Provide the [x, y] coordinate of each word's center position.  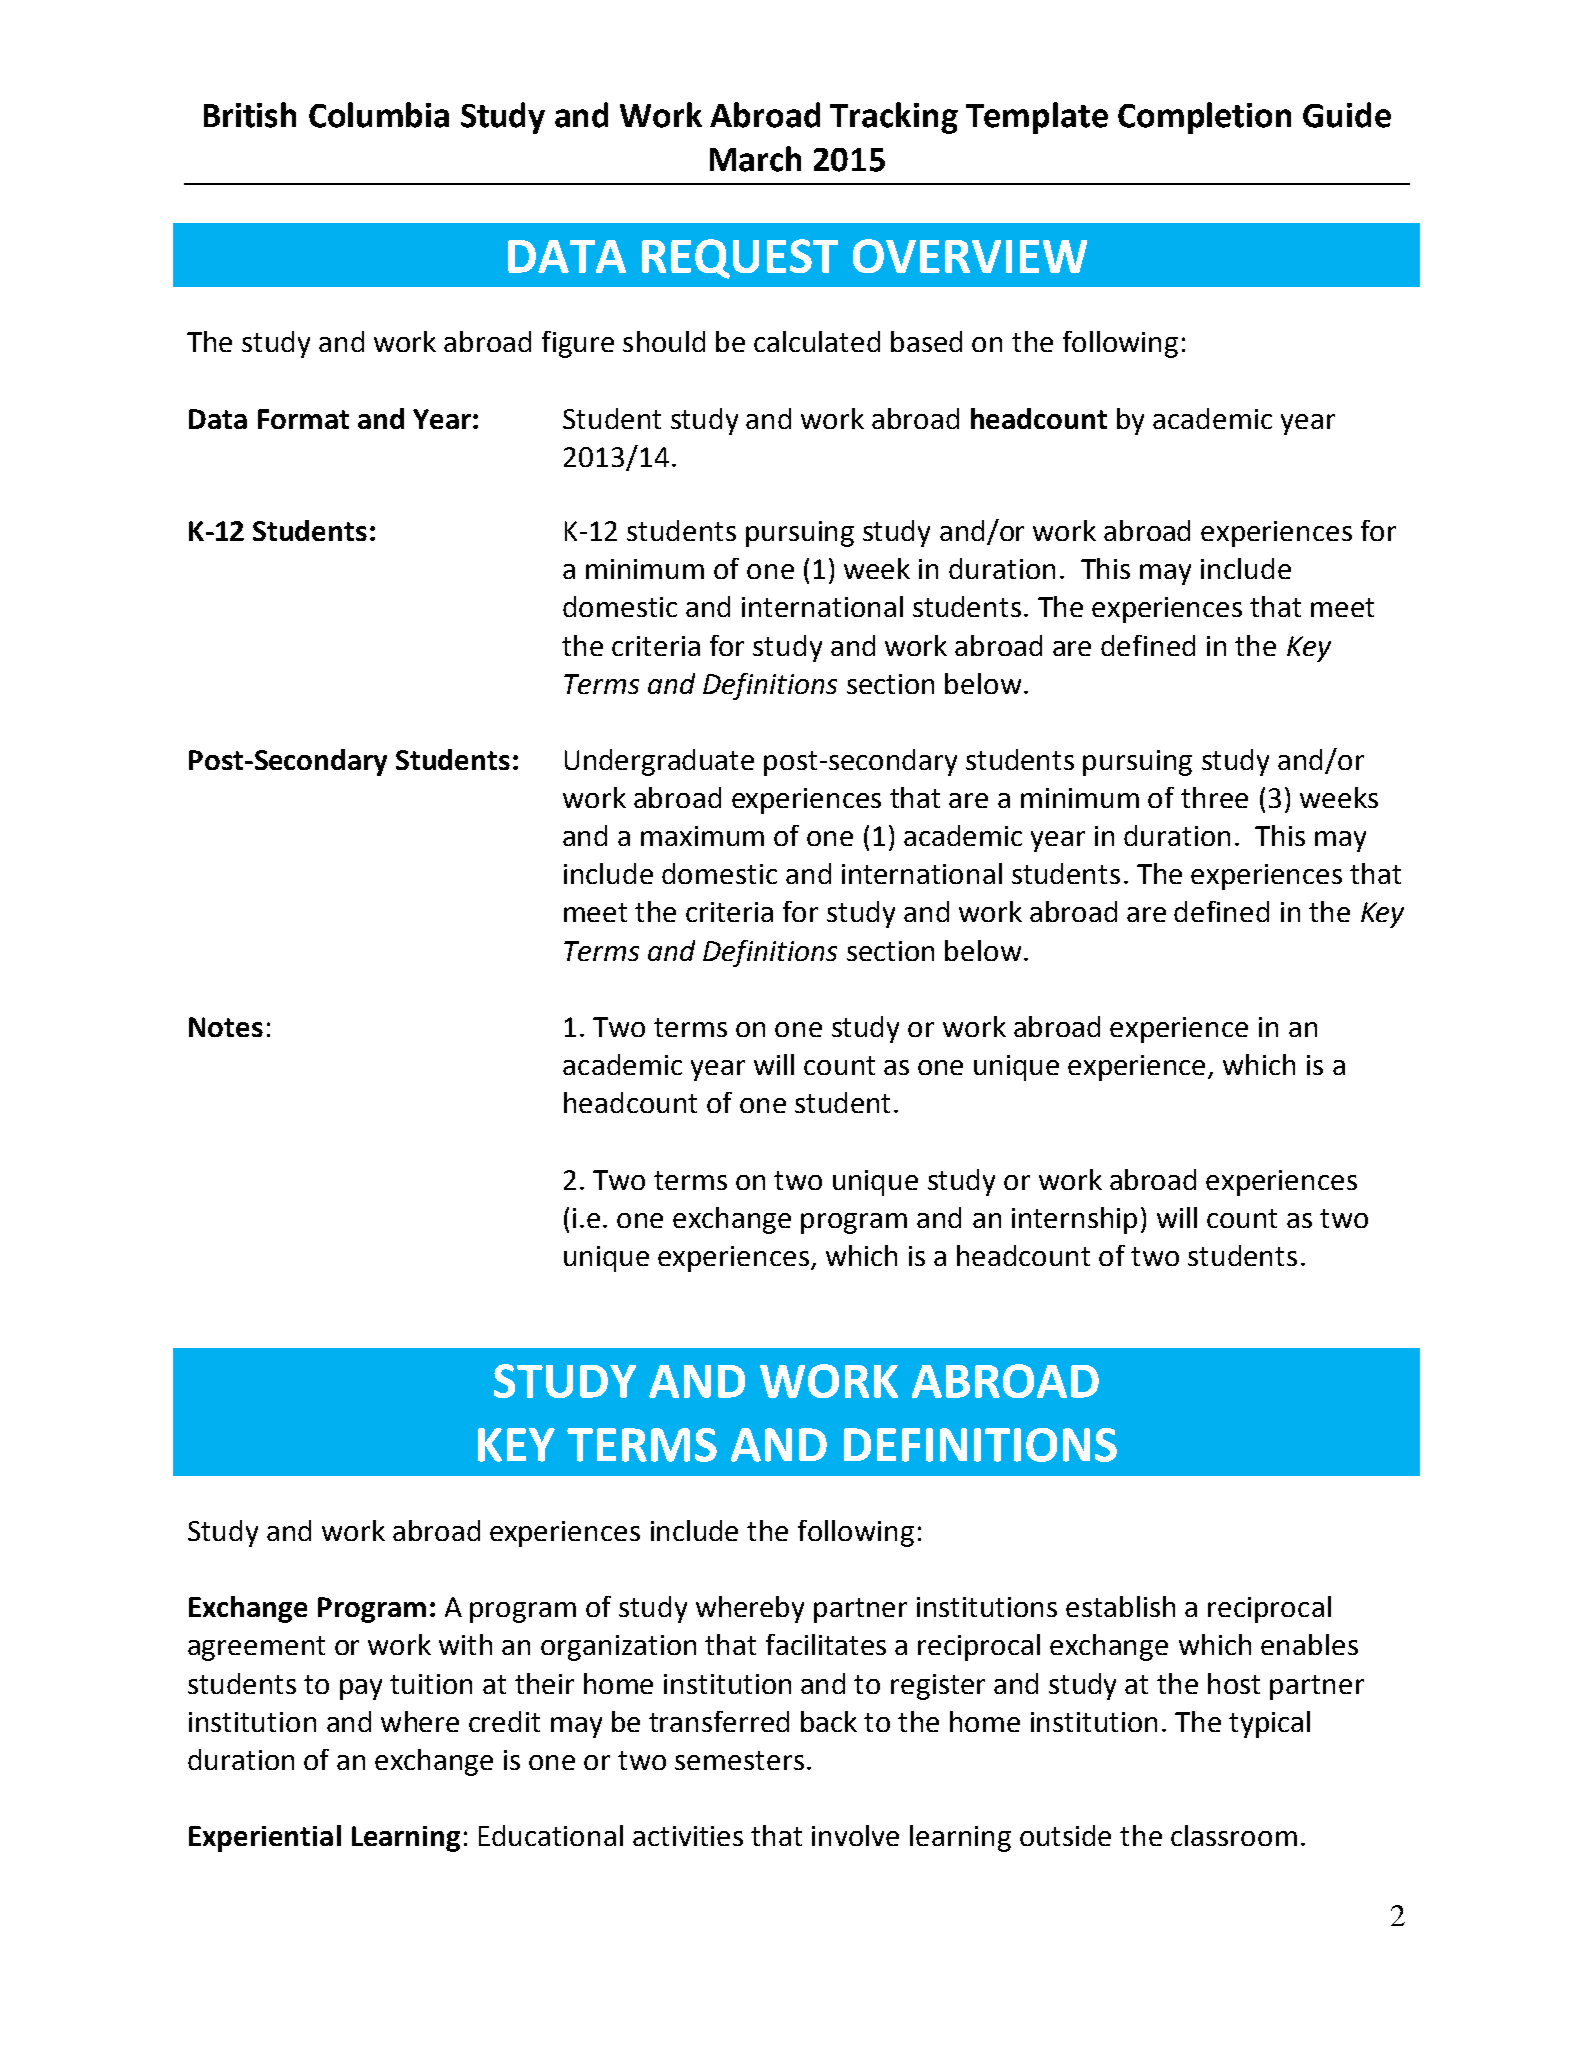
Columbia [379, 115]
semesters [739, 1760]
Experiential [265, 1838]
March [755, 159]
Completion [1204, 118]
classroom [1234, 1835]
